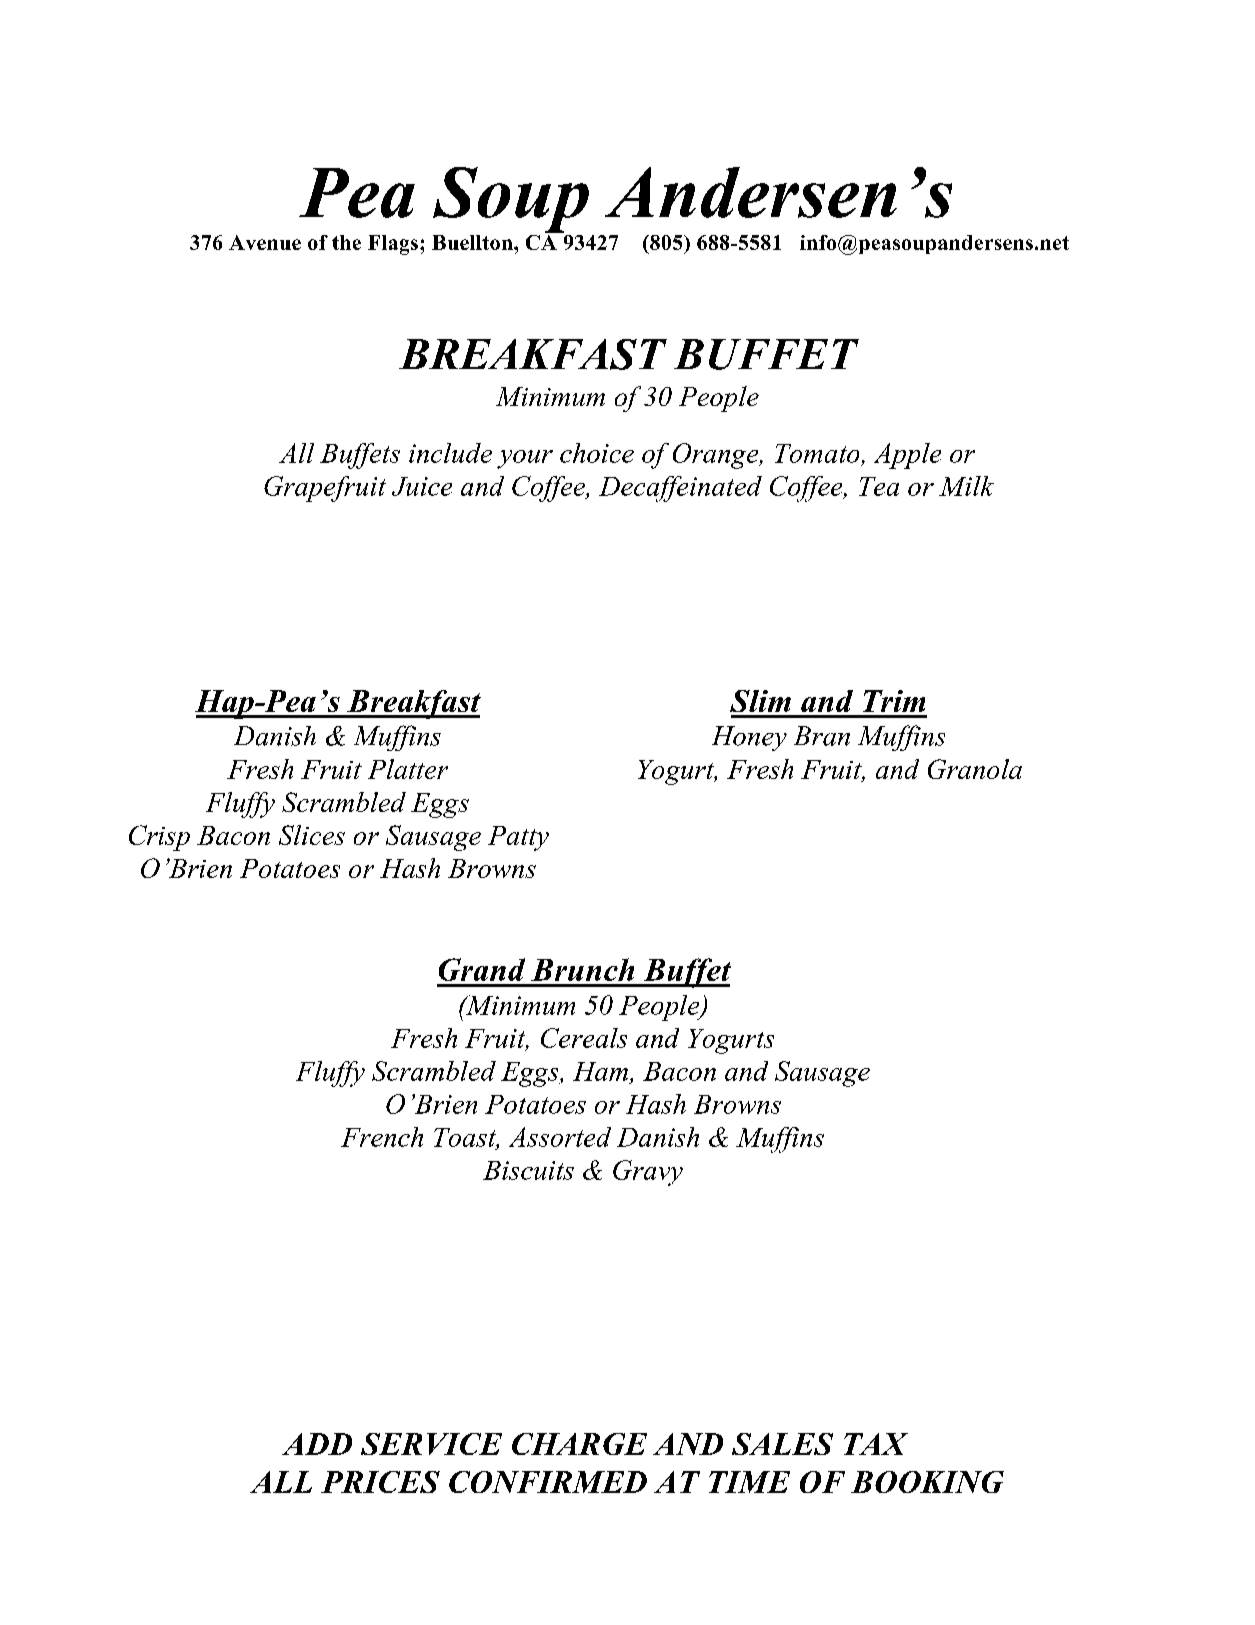 Image resolution: width=1255 pixels, height=1625 pixels. What do you see at coordinates (879, 486) in the screenshot?
I see `Tea` at bounding box center [879, 486].
